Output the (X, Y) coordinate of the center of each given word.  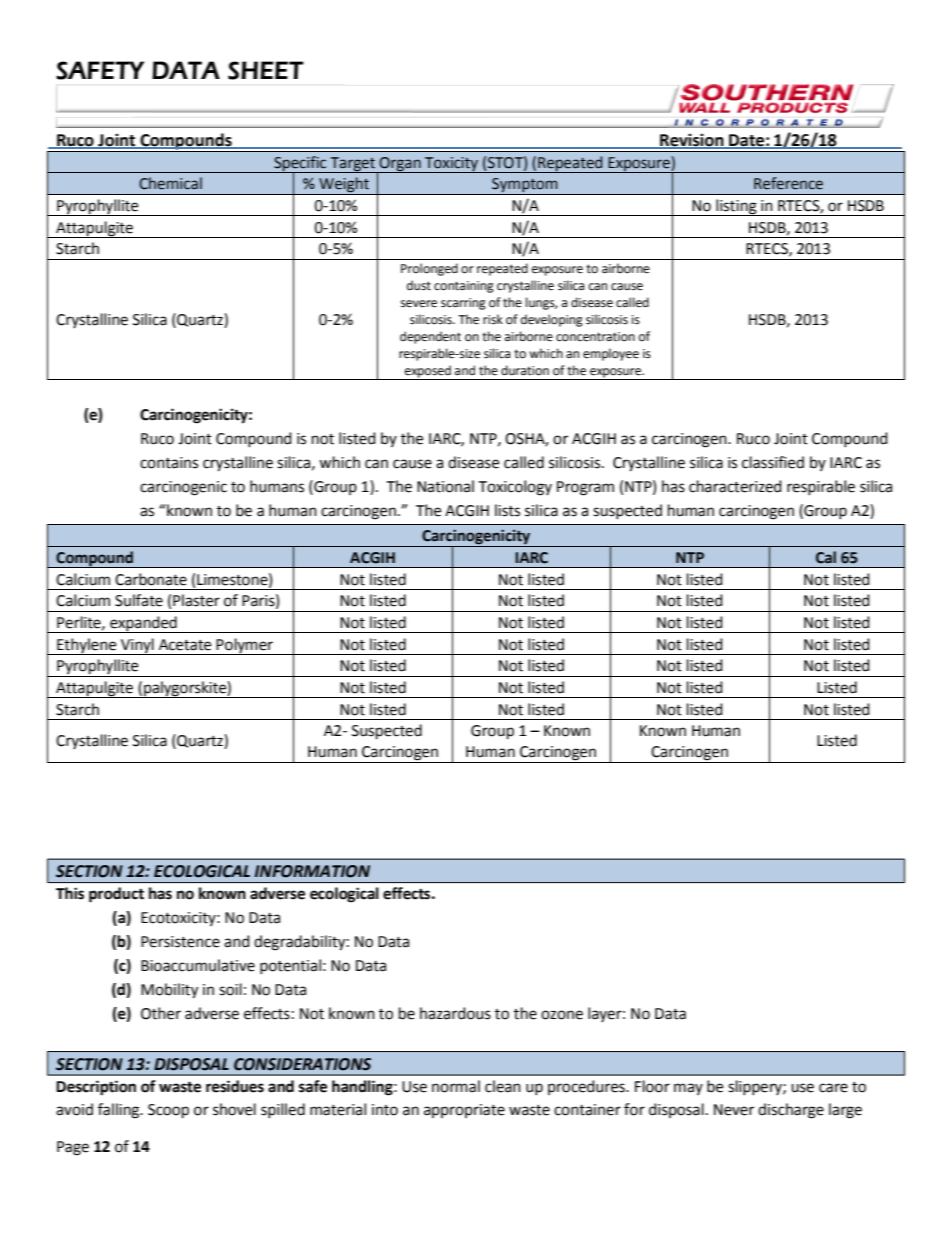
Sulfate (139, 600)
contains (169, 463)
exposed (428, 372)
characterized (735, 486)
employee (611, 354)
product (116, 895)
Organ (400, 165)
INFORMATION (312, 871)
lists (507, 510)
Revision (692, 140)
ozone (562, 1015)
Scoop (168, 1111)
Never (734, 1110)
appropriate (464, 1111)
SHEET (266, 70)
